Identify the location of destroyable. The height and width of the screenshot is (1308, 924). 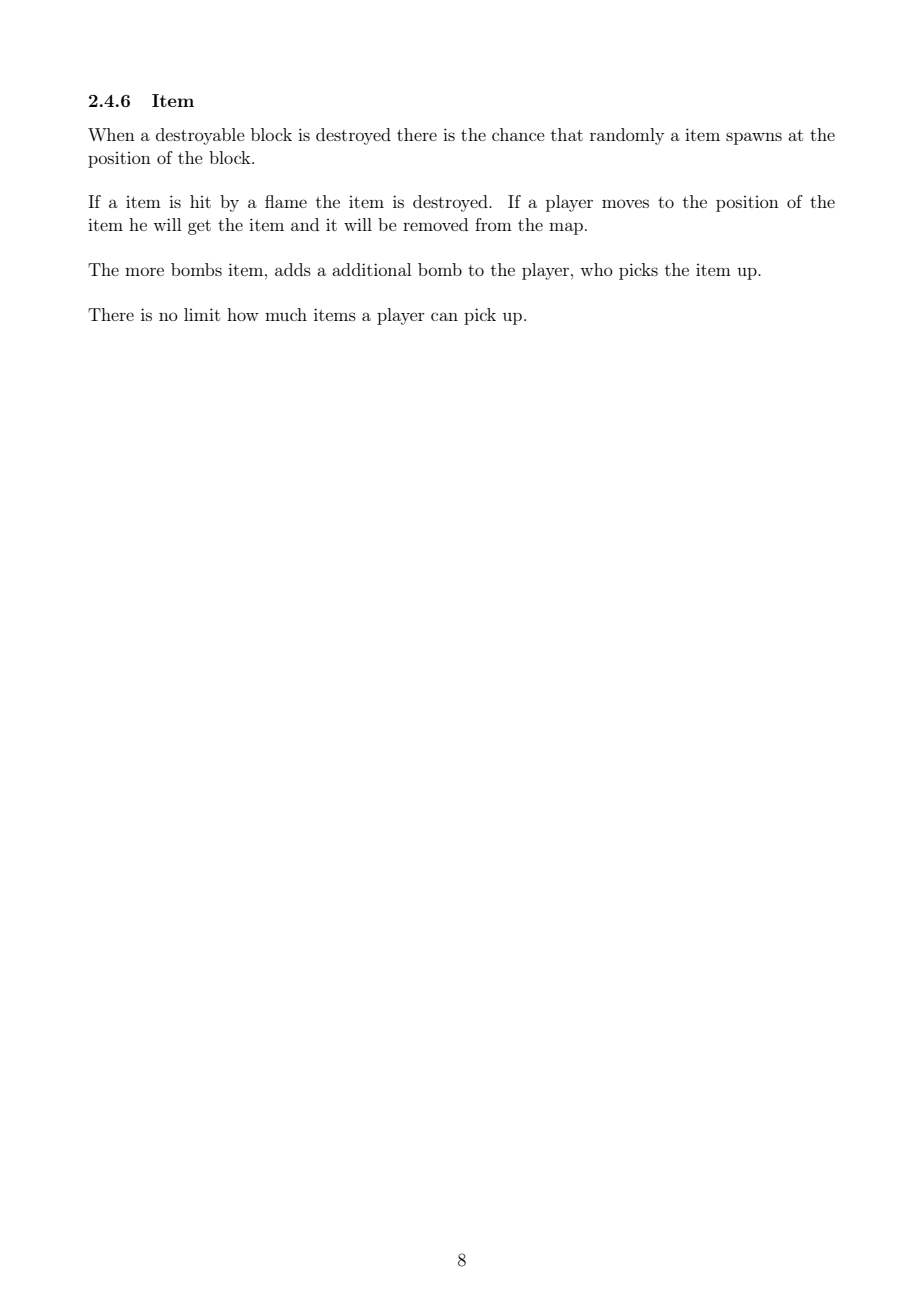
(200, 136).
